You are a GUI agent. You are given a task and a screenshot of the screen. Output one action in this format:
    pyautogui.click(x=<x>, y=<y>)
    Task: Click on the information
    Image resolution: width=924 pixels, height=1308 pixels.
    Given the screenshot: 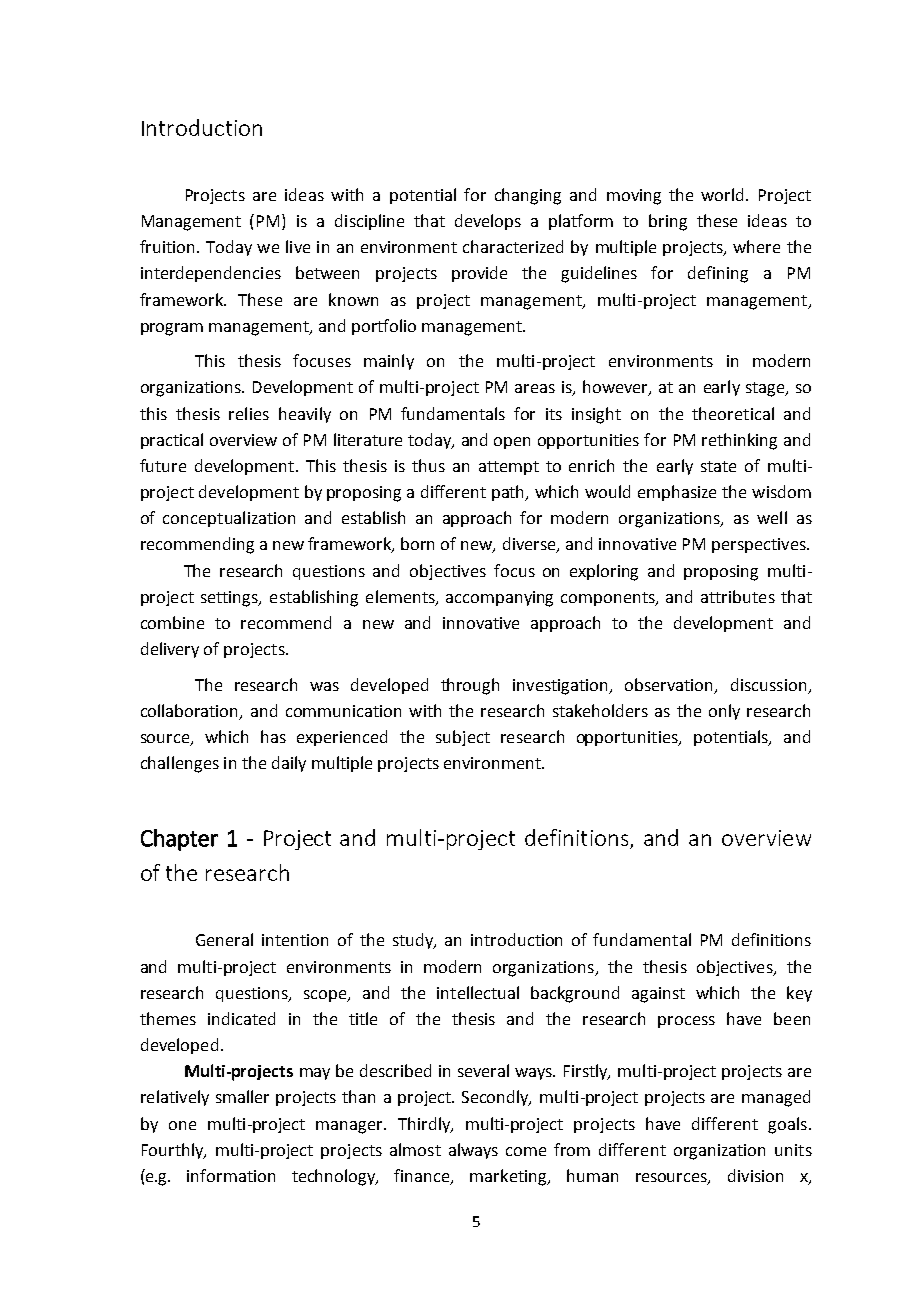 What is the action you would take?
    pyautogui.click(x=231, y=1175)
